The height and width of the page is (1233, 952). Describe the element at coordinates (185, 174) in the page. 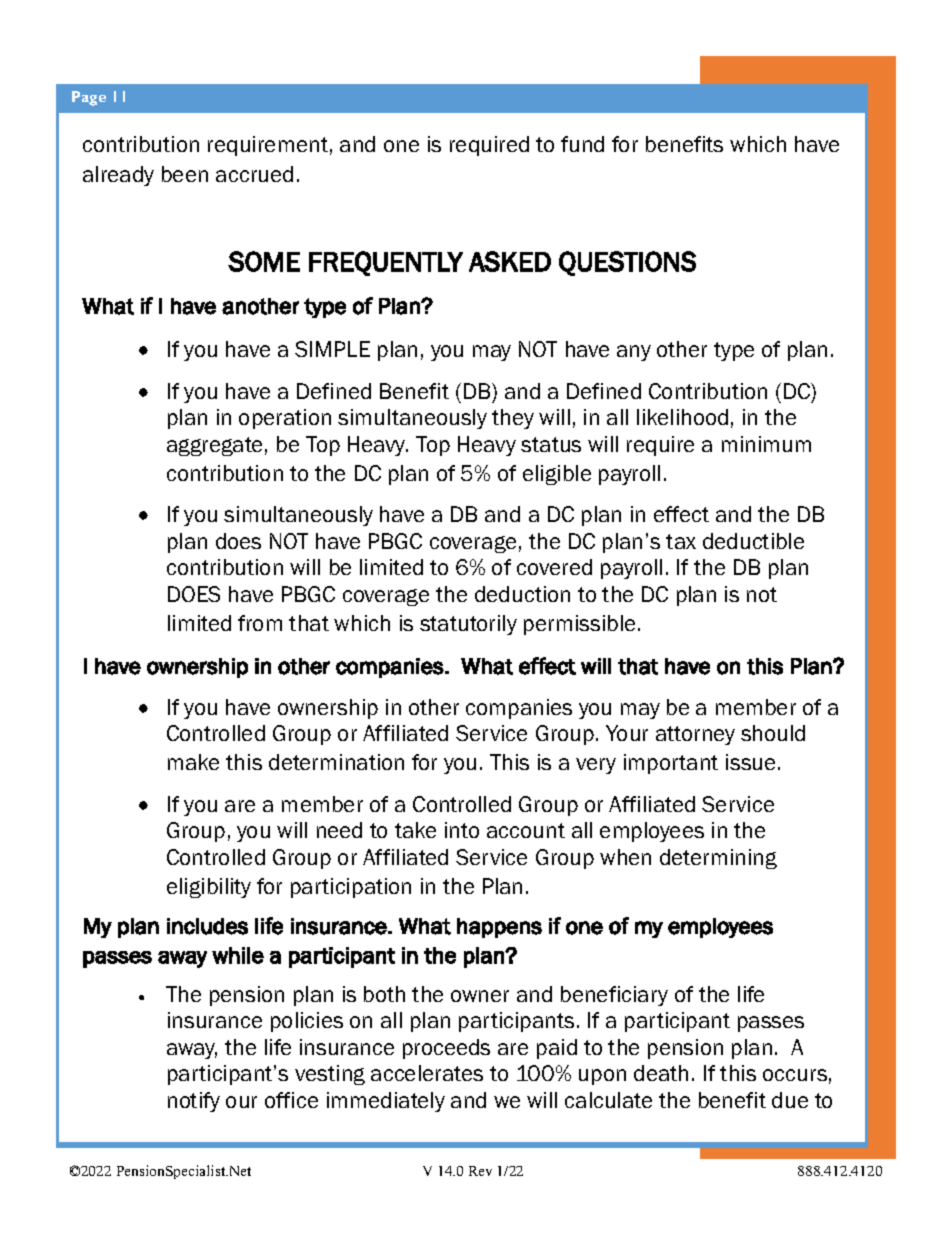

I see `been` at that location.
